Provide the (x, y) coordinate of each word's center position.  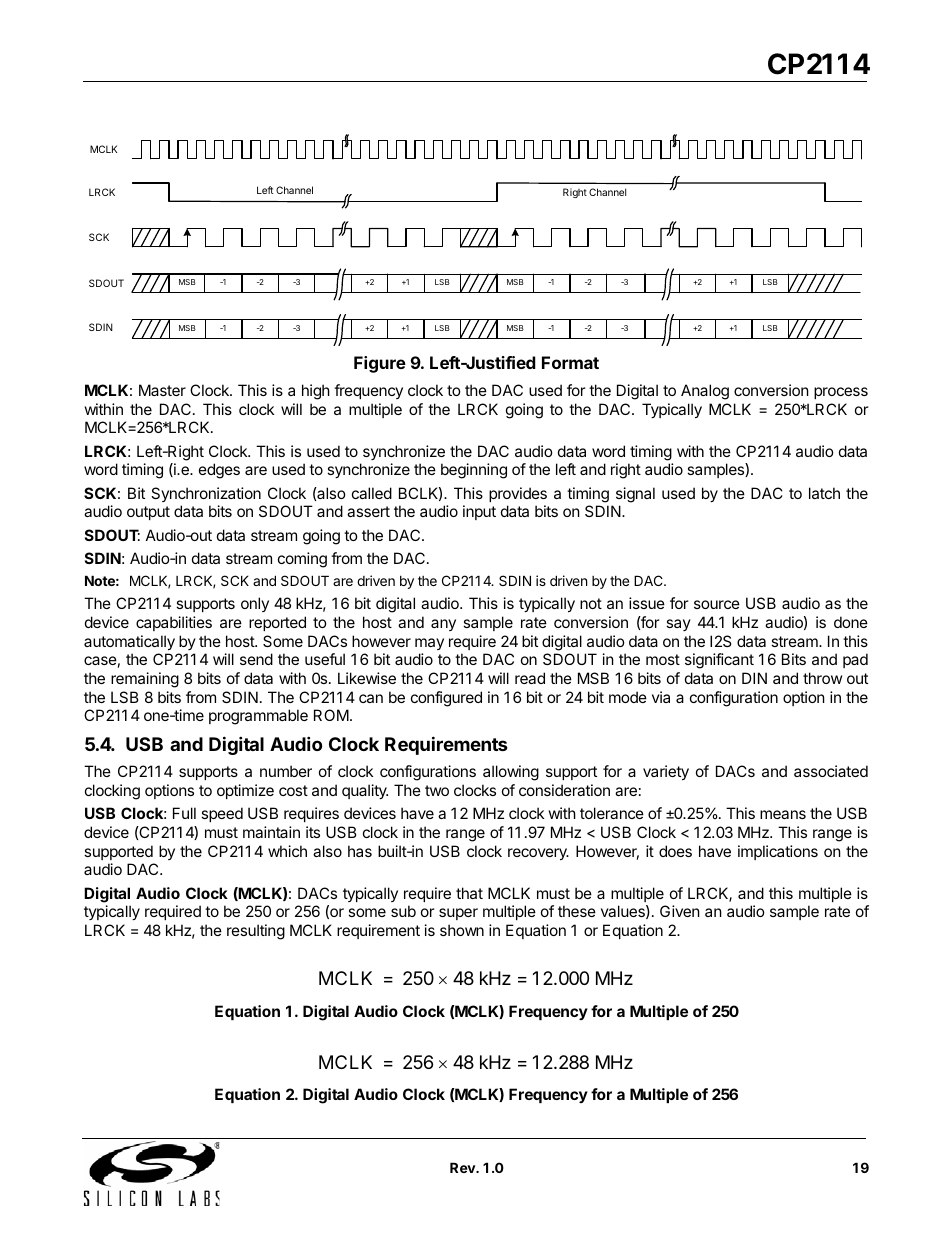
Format (570, 362)
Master (162, 390)
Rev (464, 1167)
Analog (705, 392)
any (443, 625)
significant (719, 661)
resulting (256, 932)
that (469, 893)
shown (462, 930)
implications (778, 852)
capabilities (174, 623)
